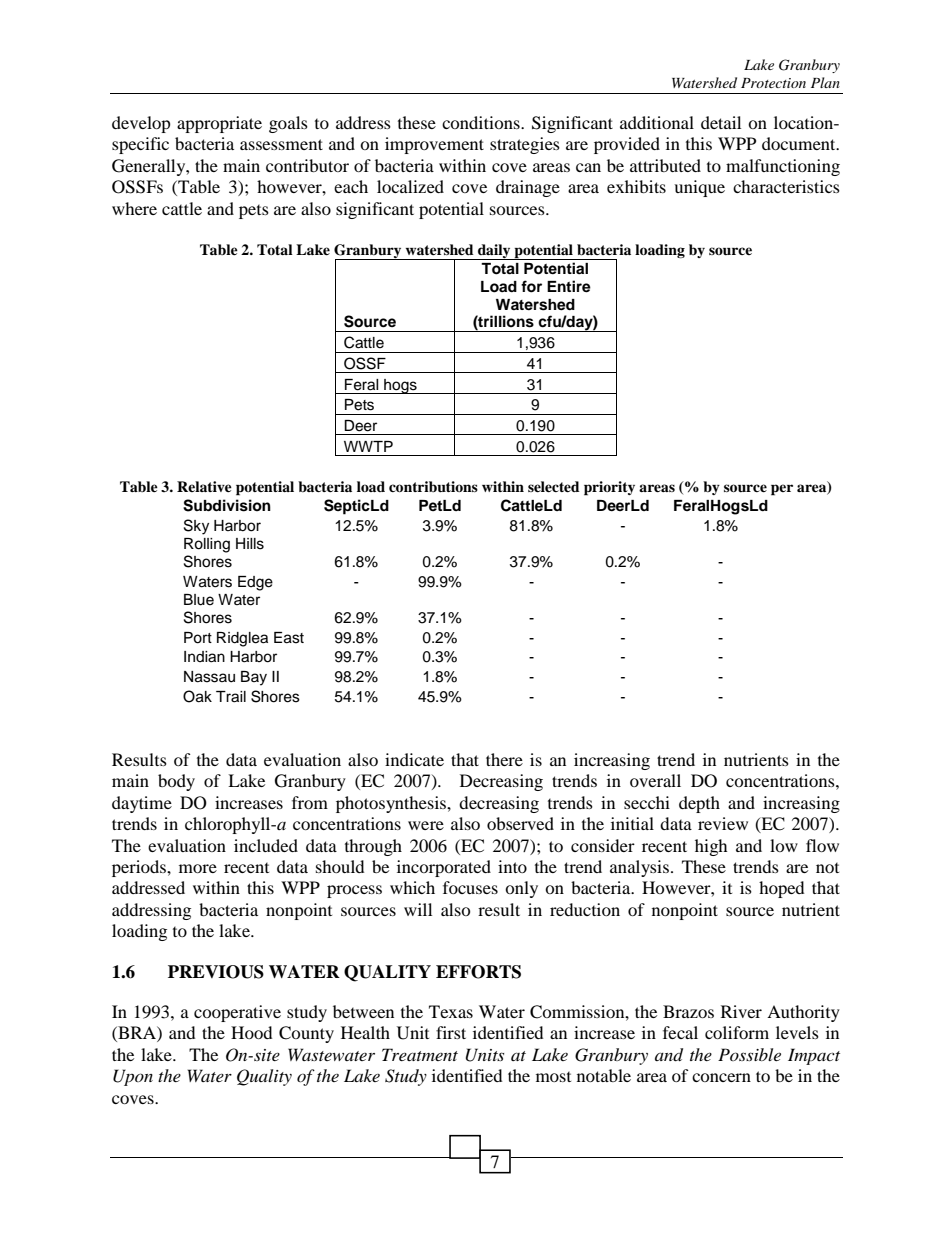  I want to click on Blue, so click(199, 600).
